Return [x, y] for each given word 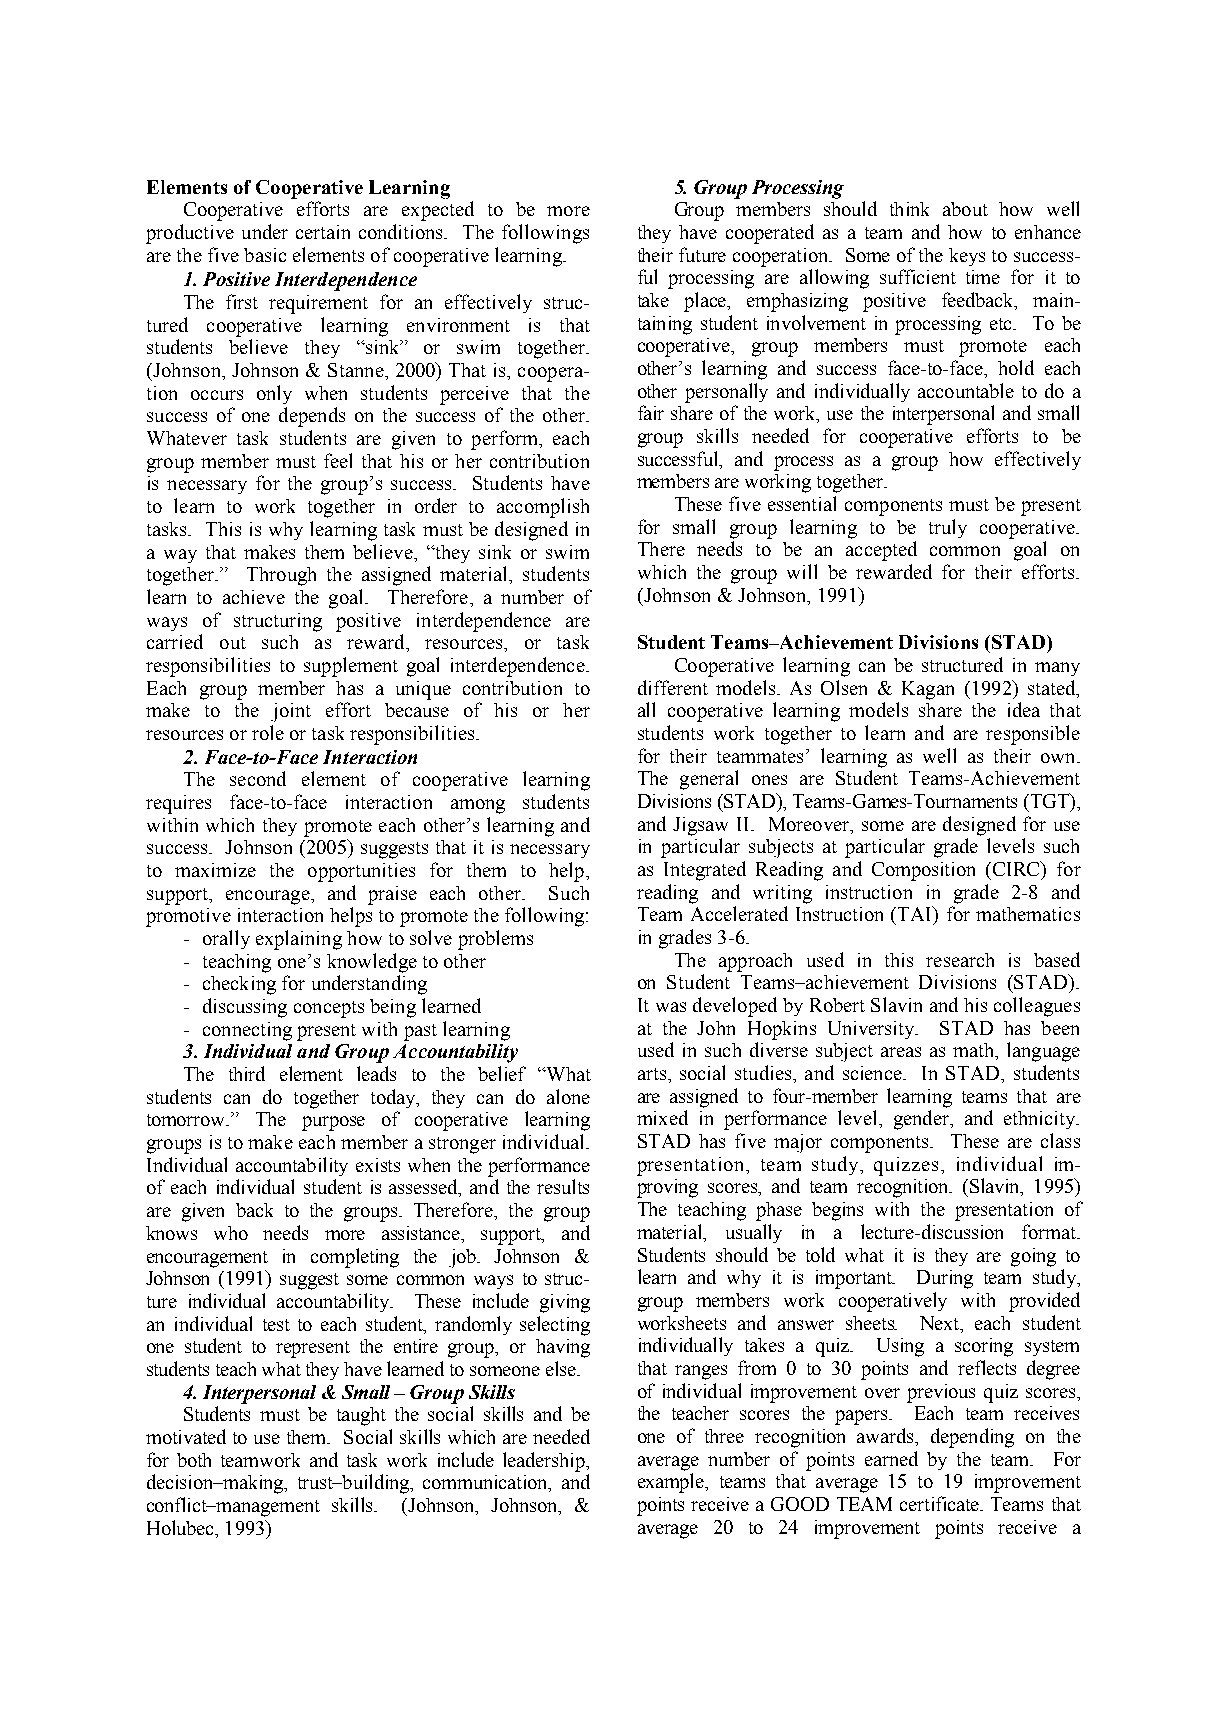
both [194, 1460]
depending [972, 1438]
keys [967, 257]
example [672, 1483]
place [706, 302]
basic [265, 255]
